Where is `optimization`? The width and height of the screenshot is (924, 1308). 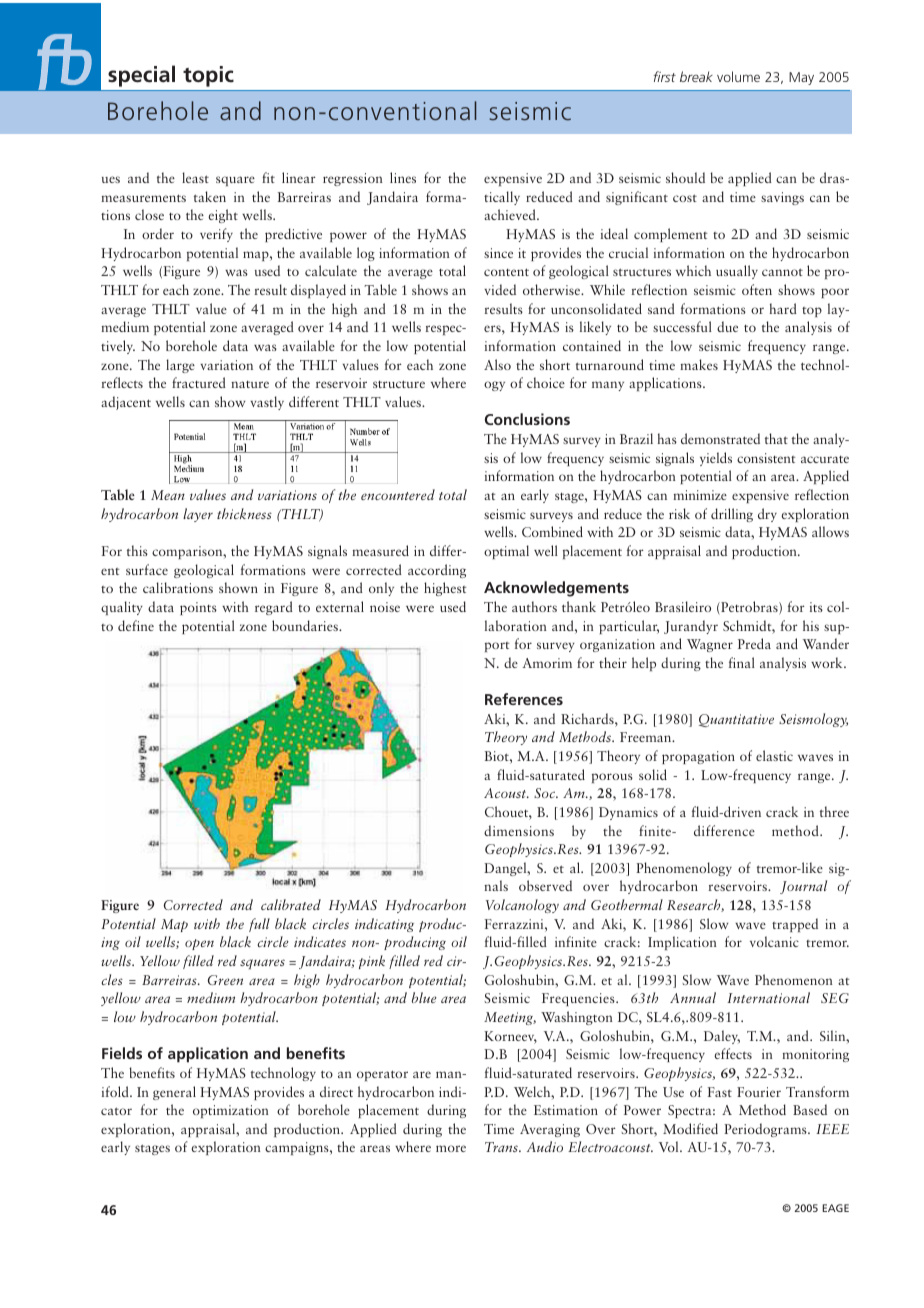
optimization is located at coordinates (231, 1111).
